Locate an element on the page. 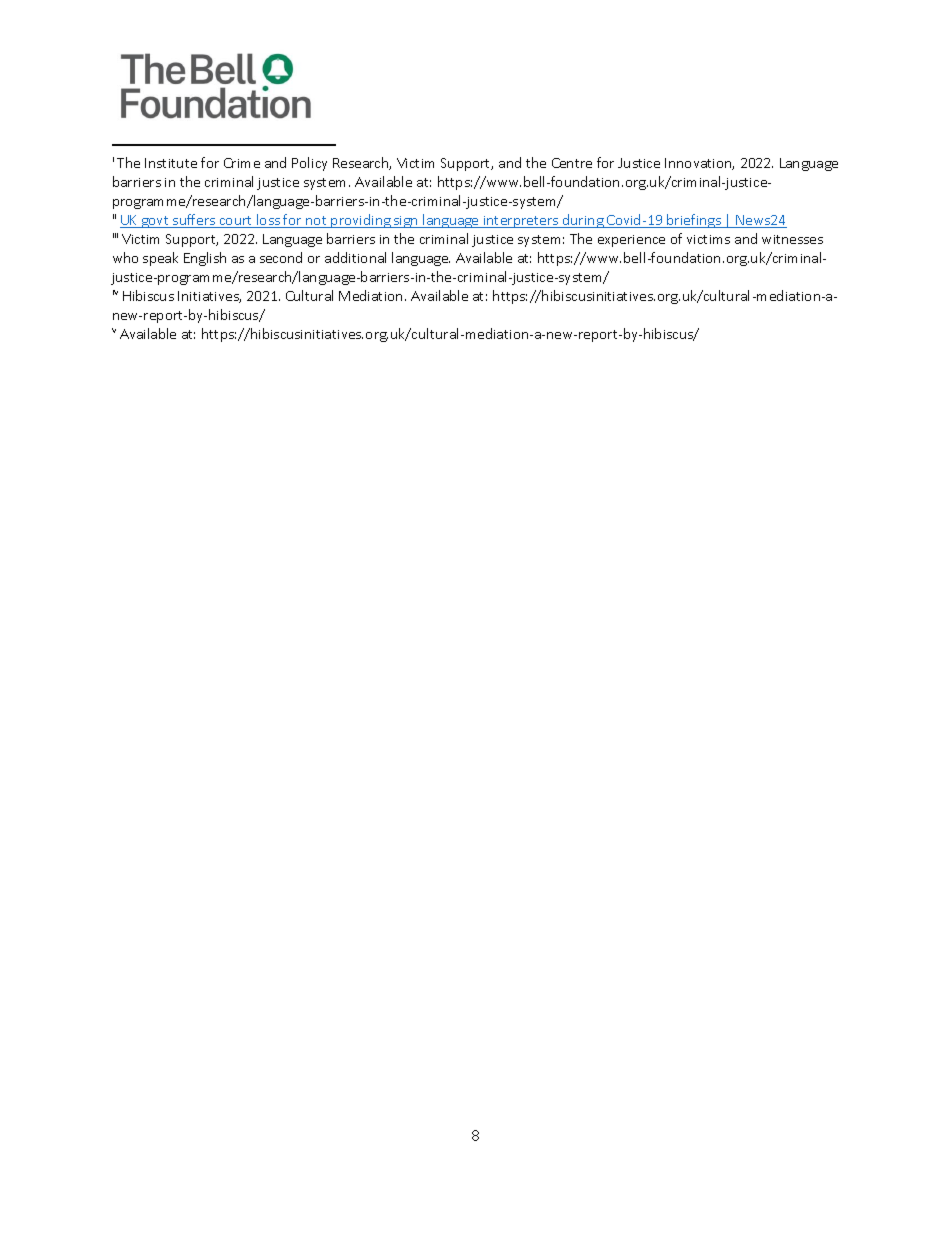 The height and width of the page is (1233, 952). additional is located at coordinates (355, 257).
